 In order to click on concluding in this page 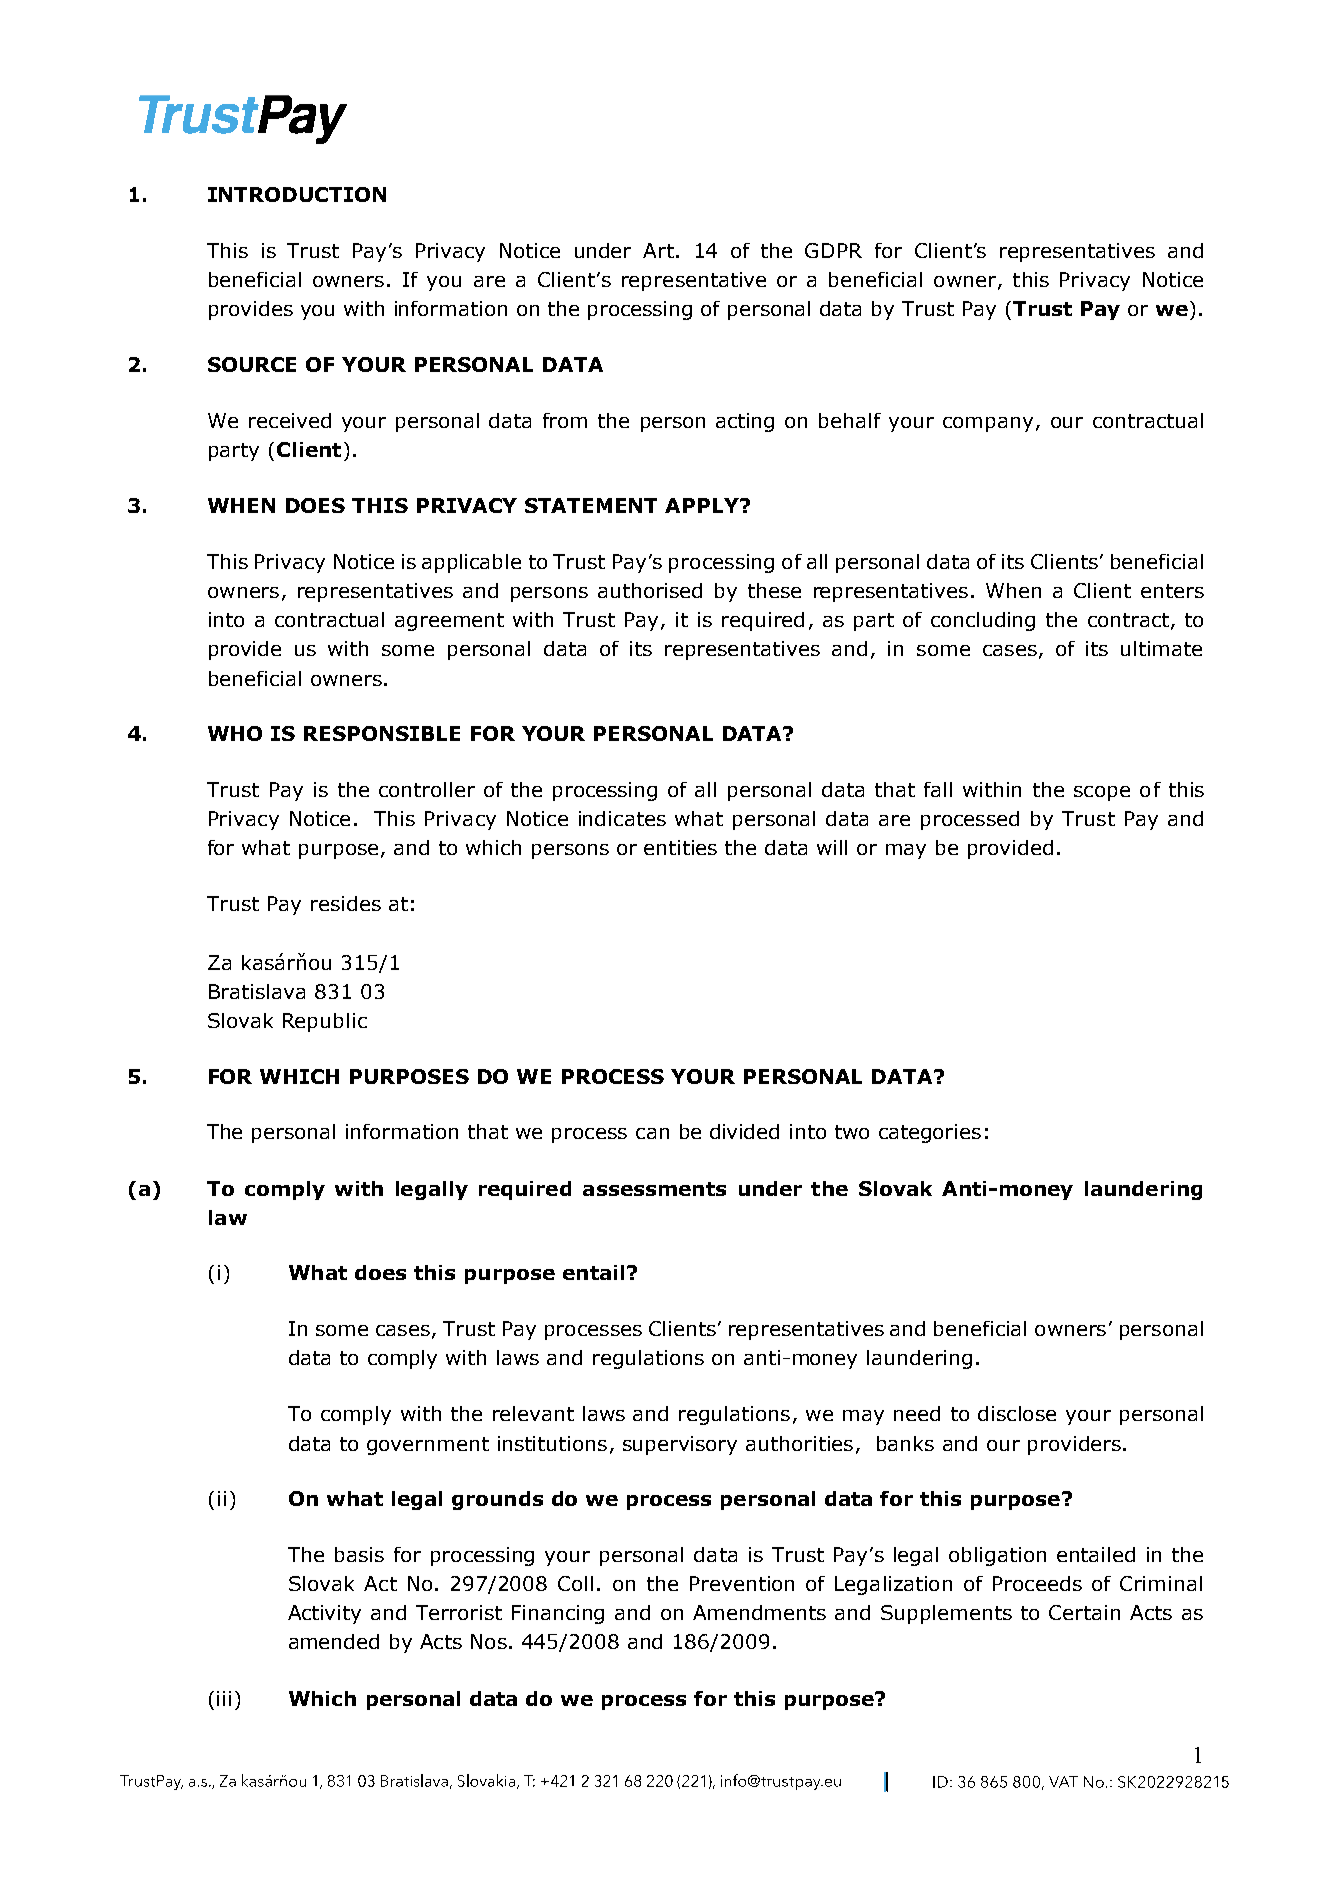, I will do `click(983, 621)`.
